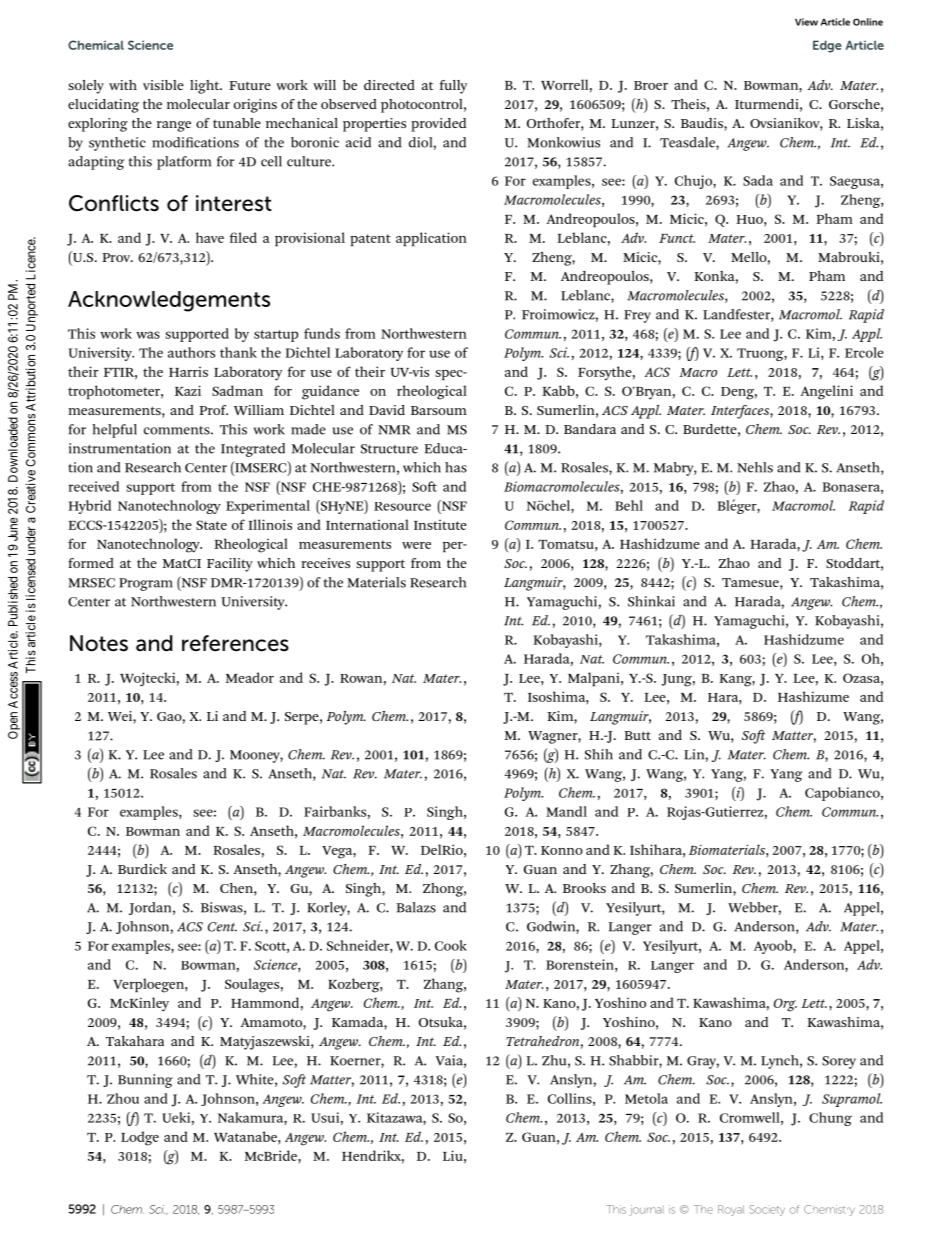 The height and width of the image is (1247, 952). I want to click on Butt, so click(637, 735).
